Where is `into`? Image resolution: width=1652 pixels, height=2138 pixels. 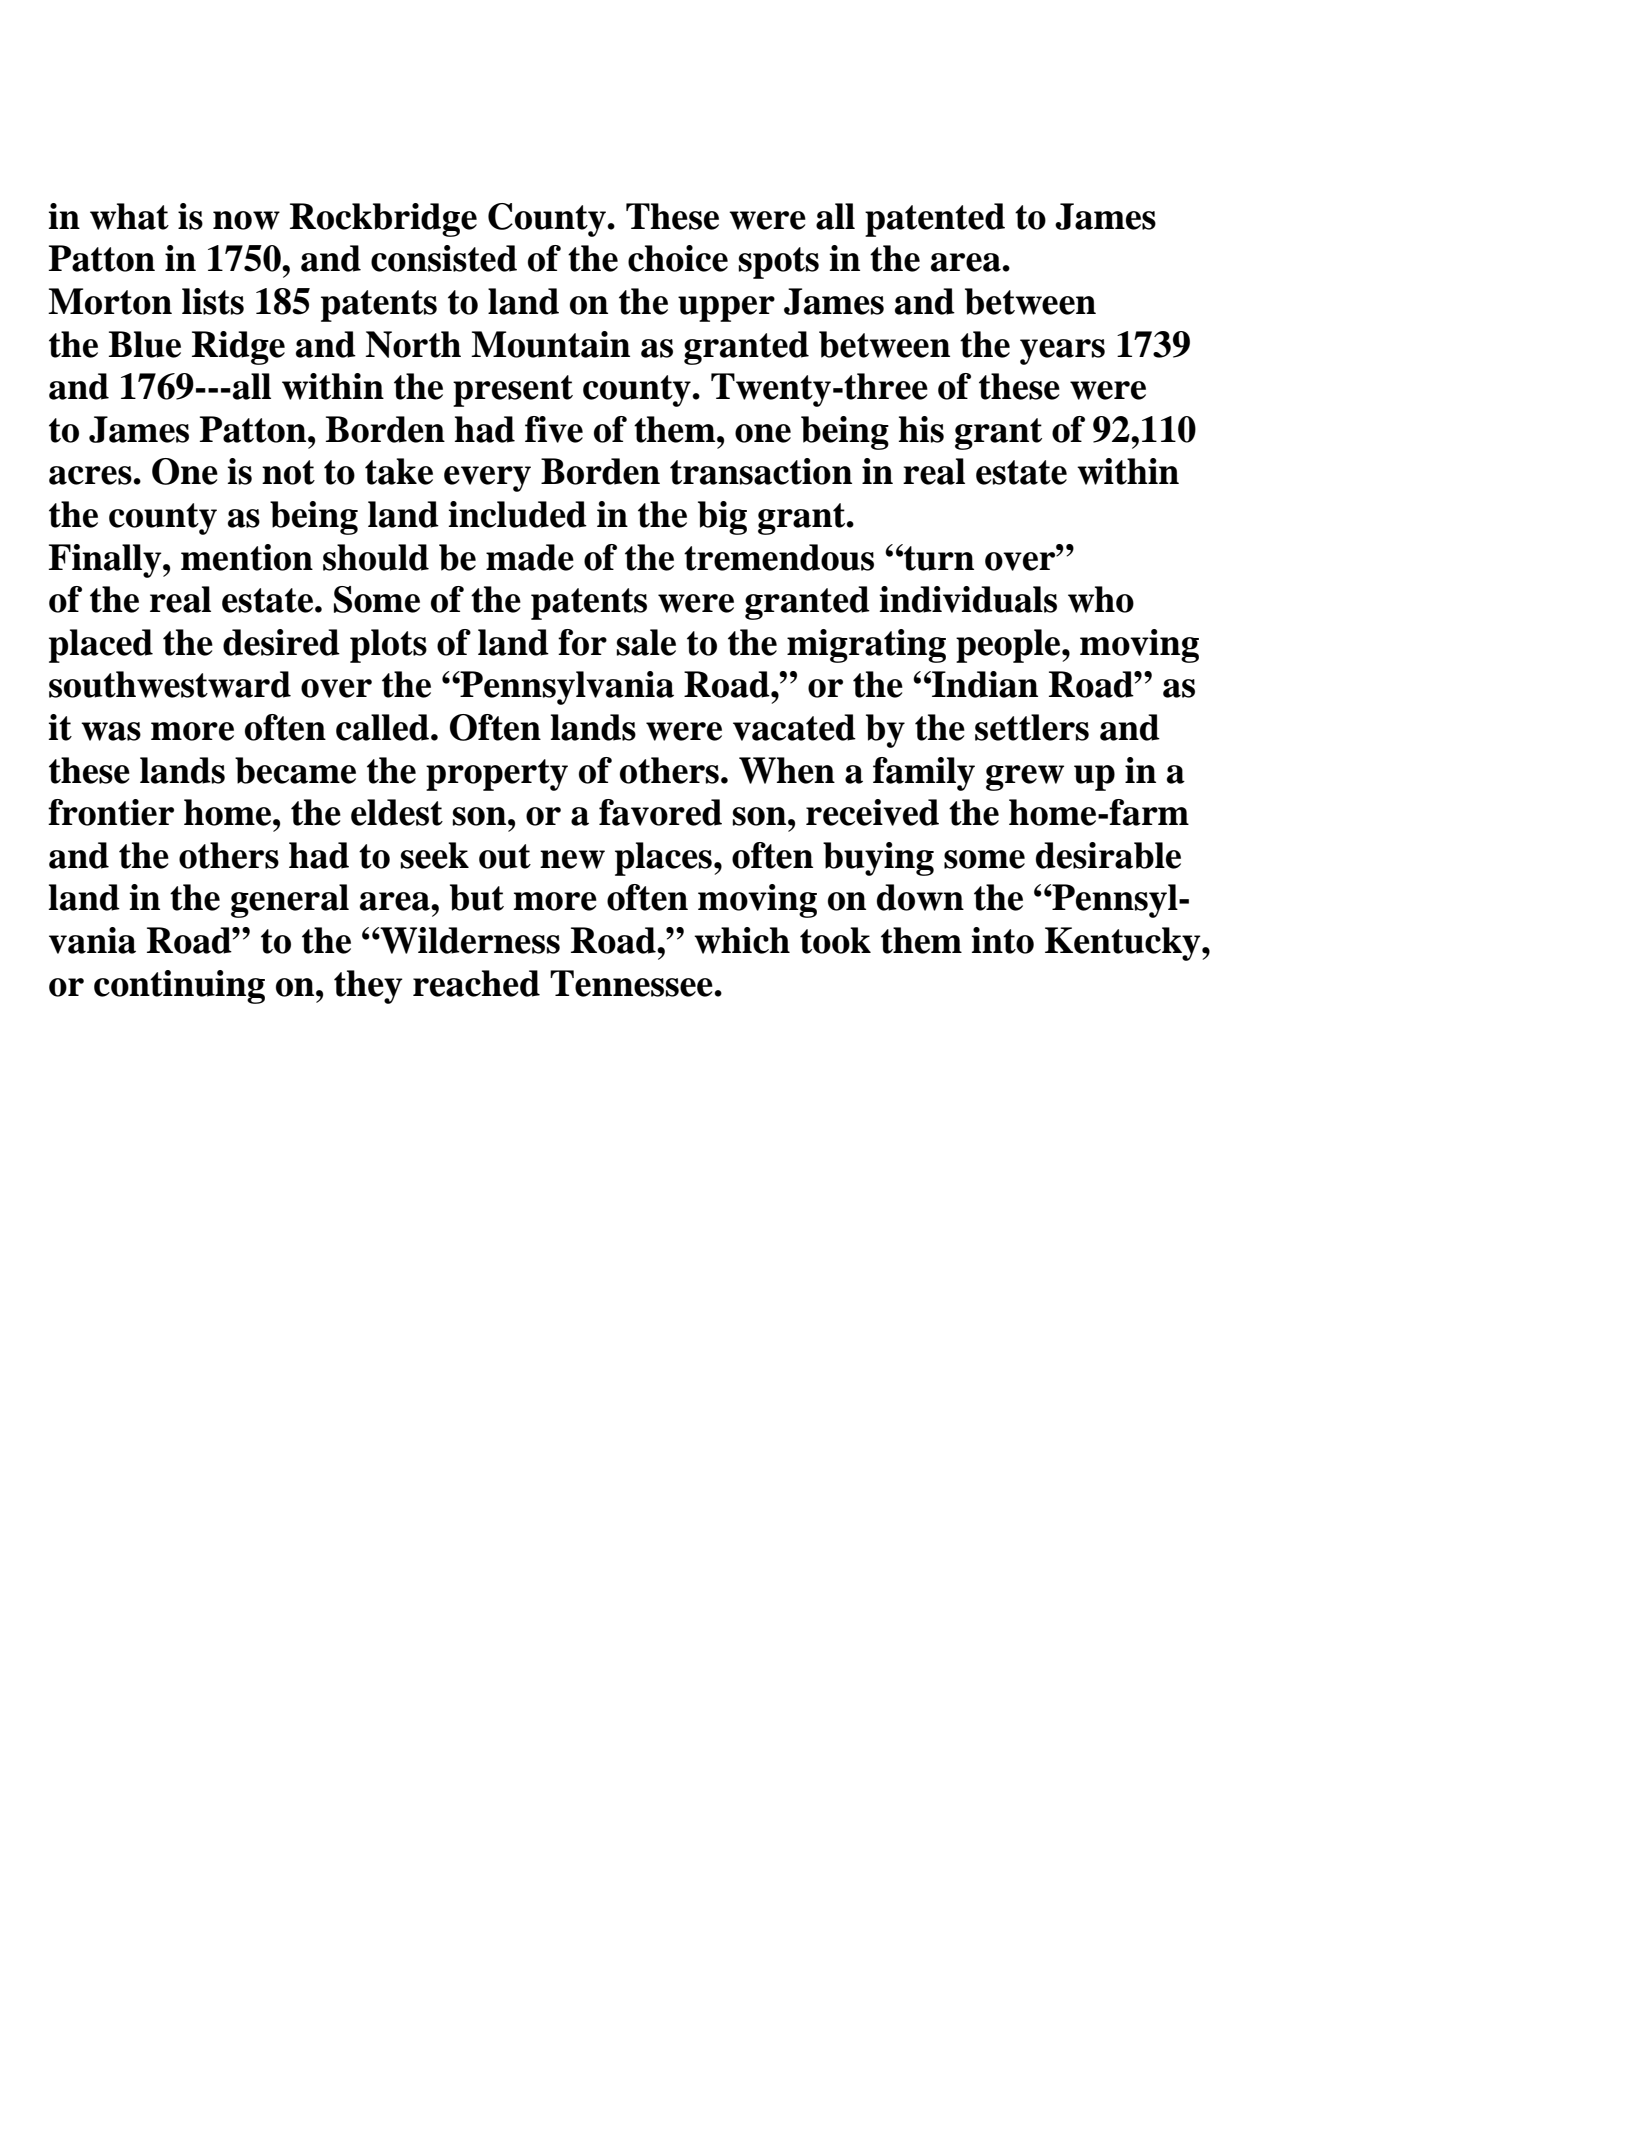
into is located at coordinates (1003, 940).
